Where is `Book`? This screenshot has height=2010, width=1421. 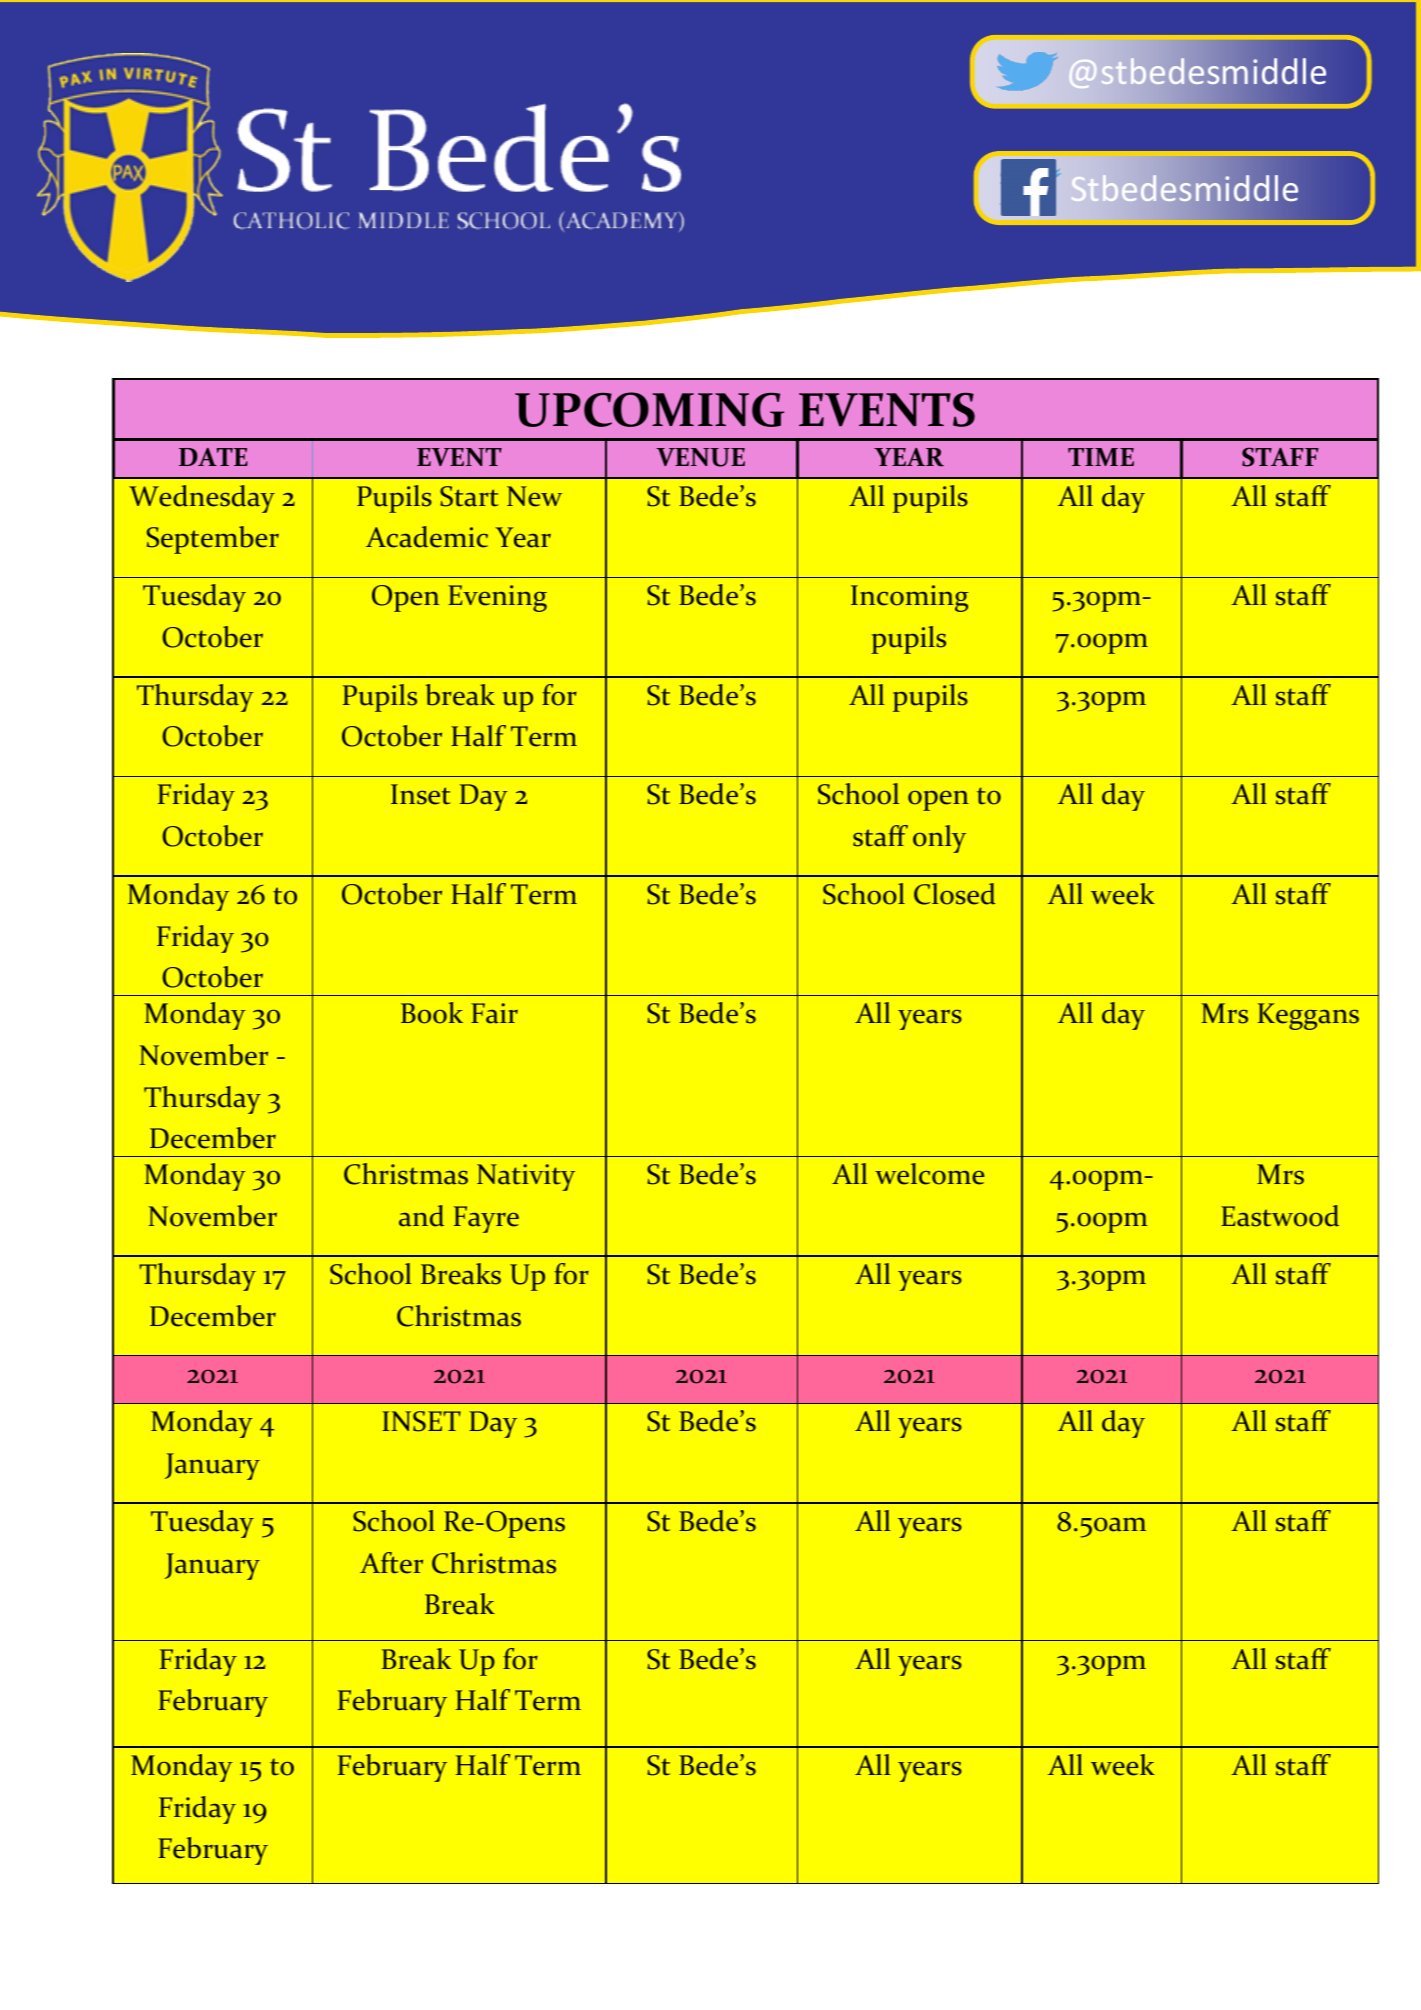 Book is located at coordinates (432, 1013).
